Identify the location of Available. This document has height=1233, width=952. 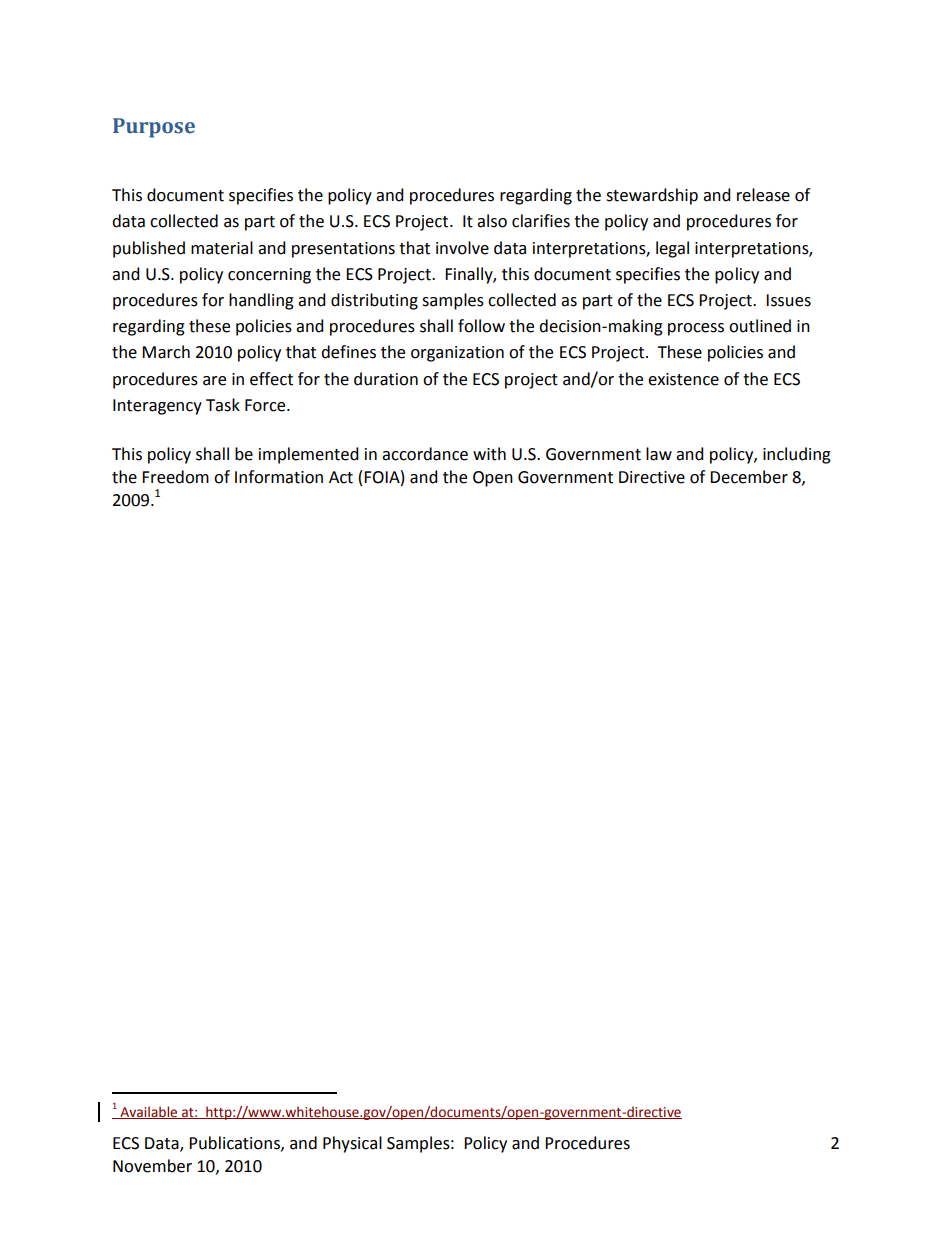
(149, 1112).
